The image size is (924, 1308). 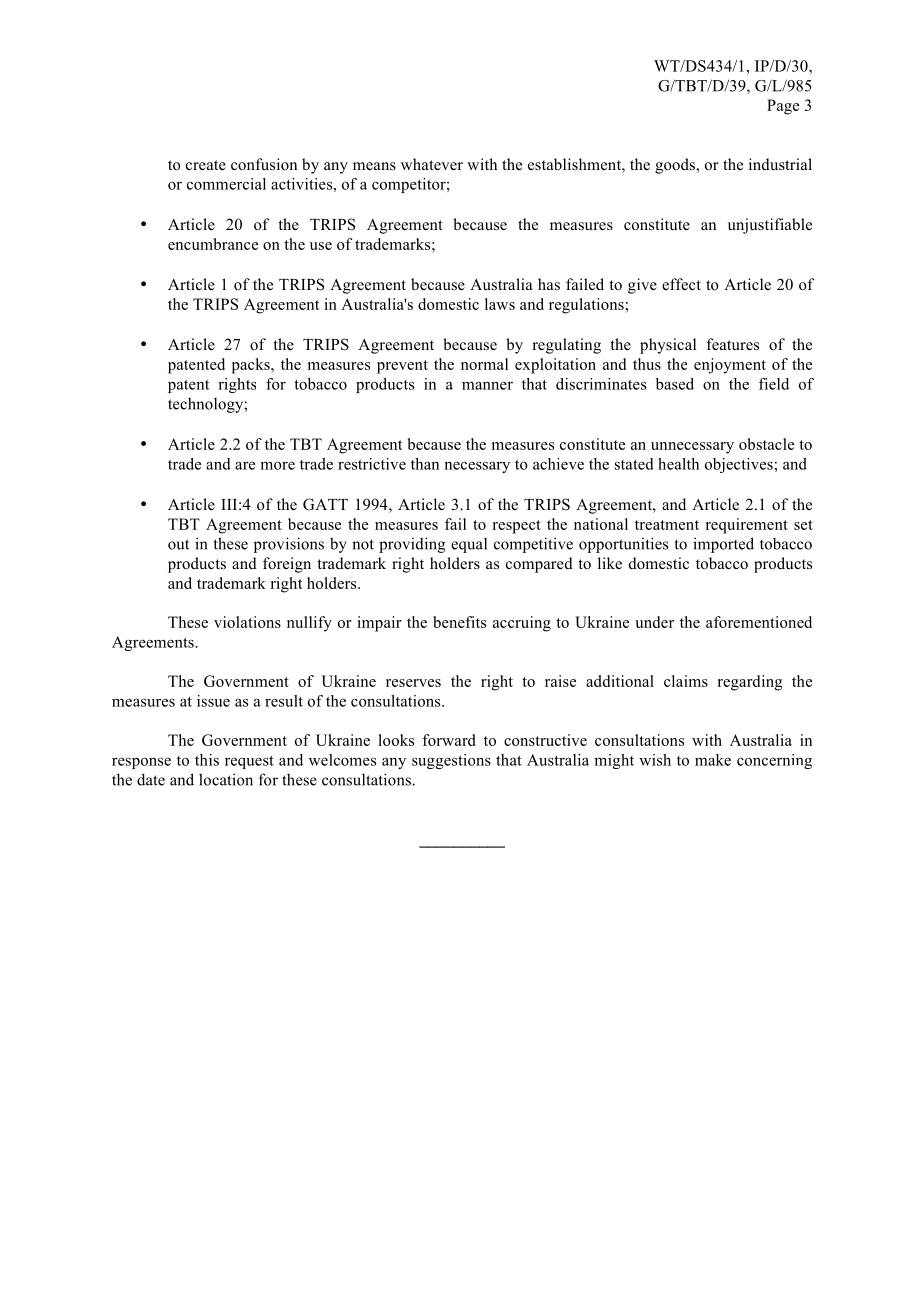 I want to click on more, so click(x=277, y=465).
